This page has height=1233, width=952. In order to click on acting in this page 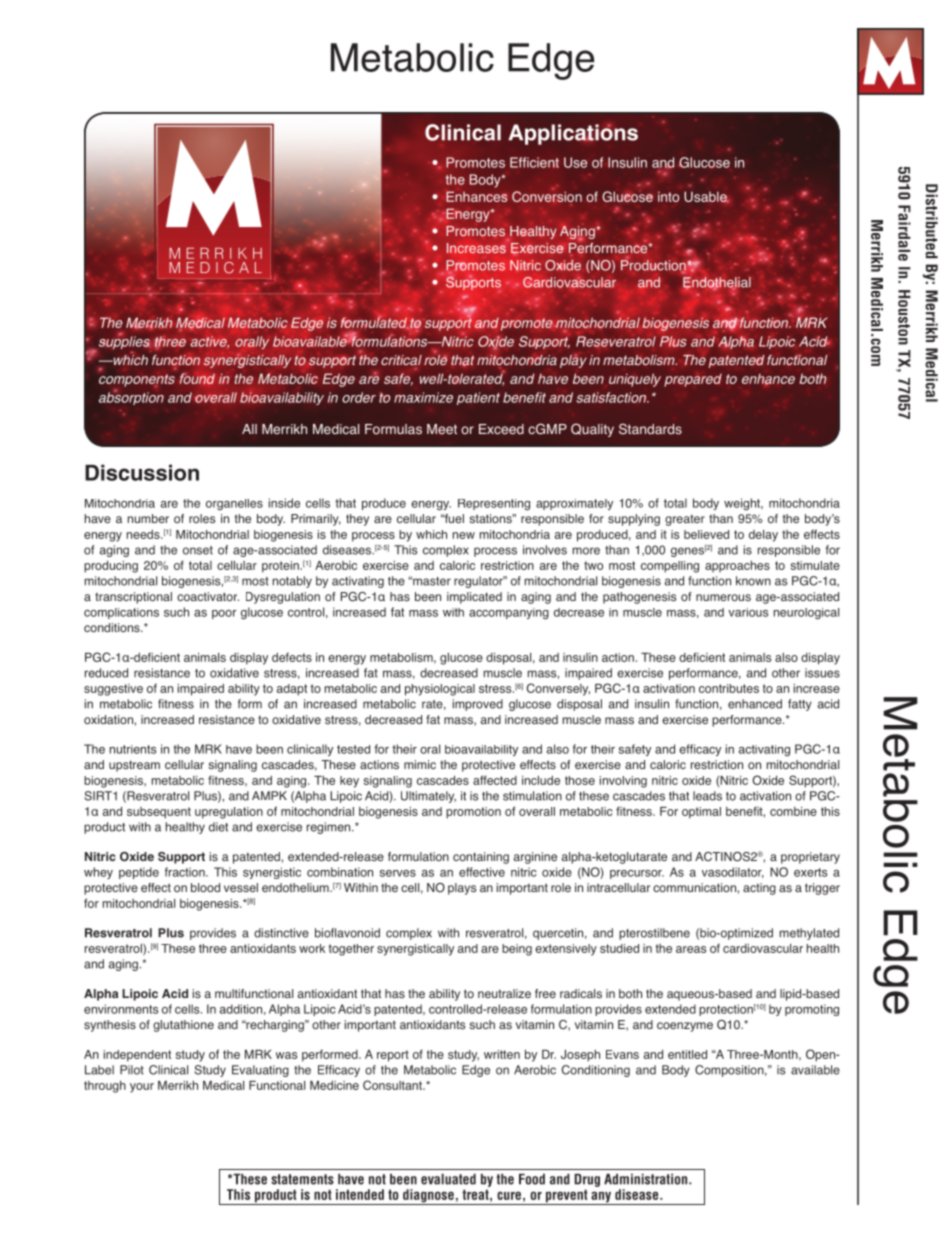, I will do `click(759, 889)`.
